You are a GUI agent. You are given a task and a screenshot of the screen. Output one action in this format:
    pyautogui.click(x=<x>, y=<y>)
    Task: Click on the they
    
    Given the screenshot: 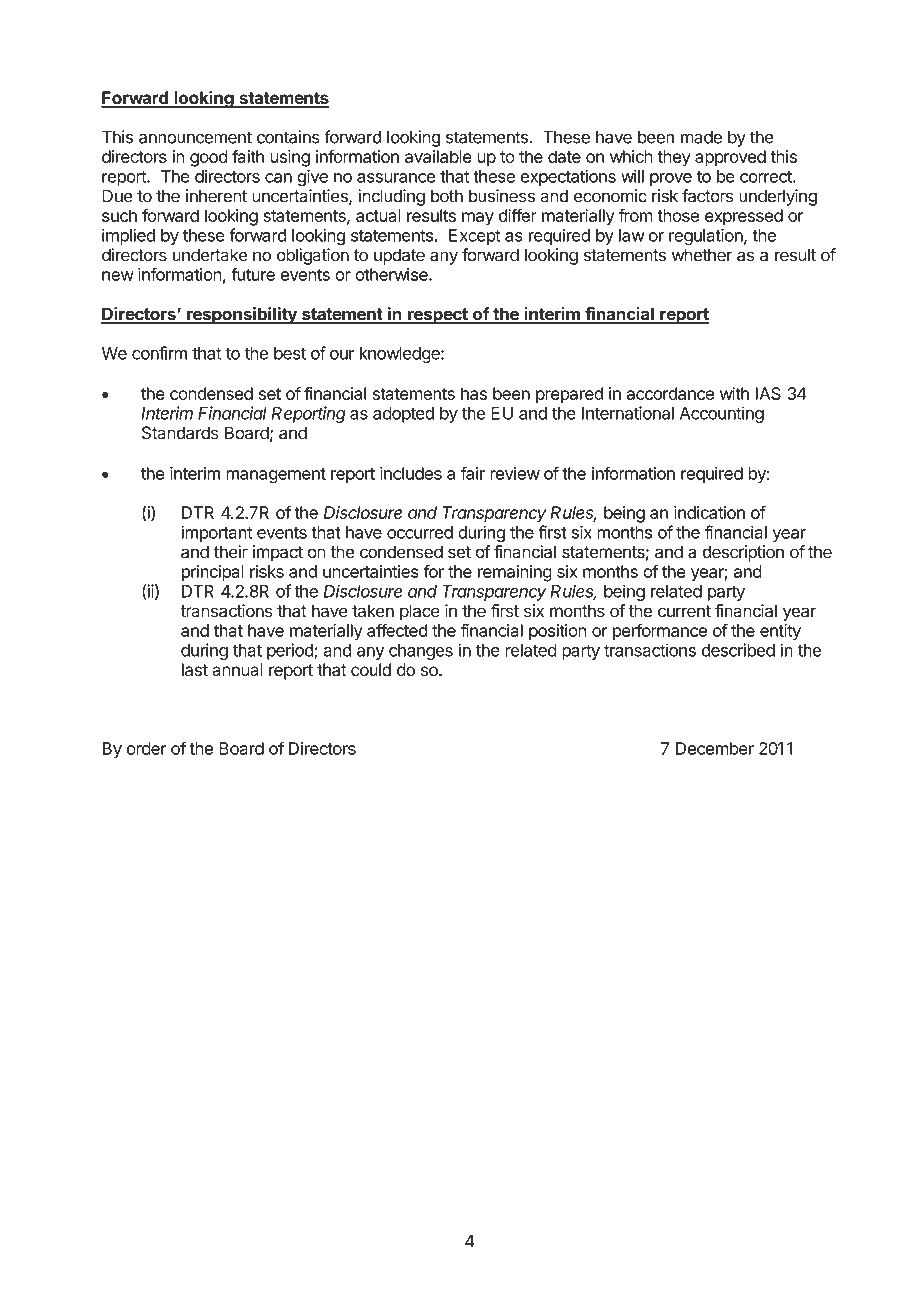 What is the action you would take?
    pyautogui.click(x=674, y=158)
